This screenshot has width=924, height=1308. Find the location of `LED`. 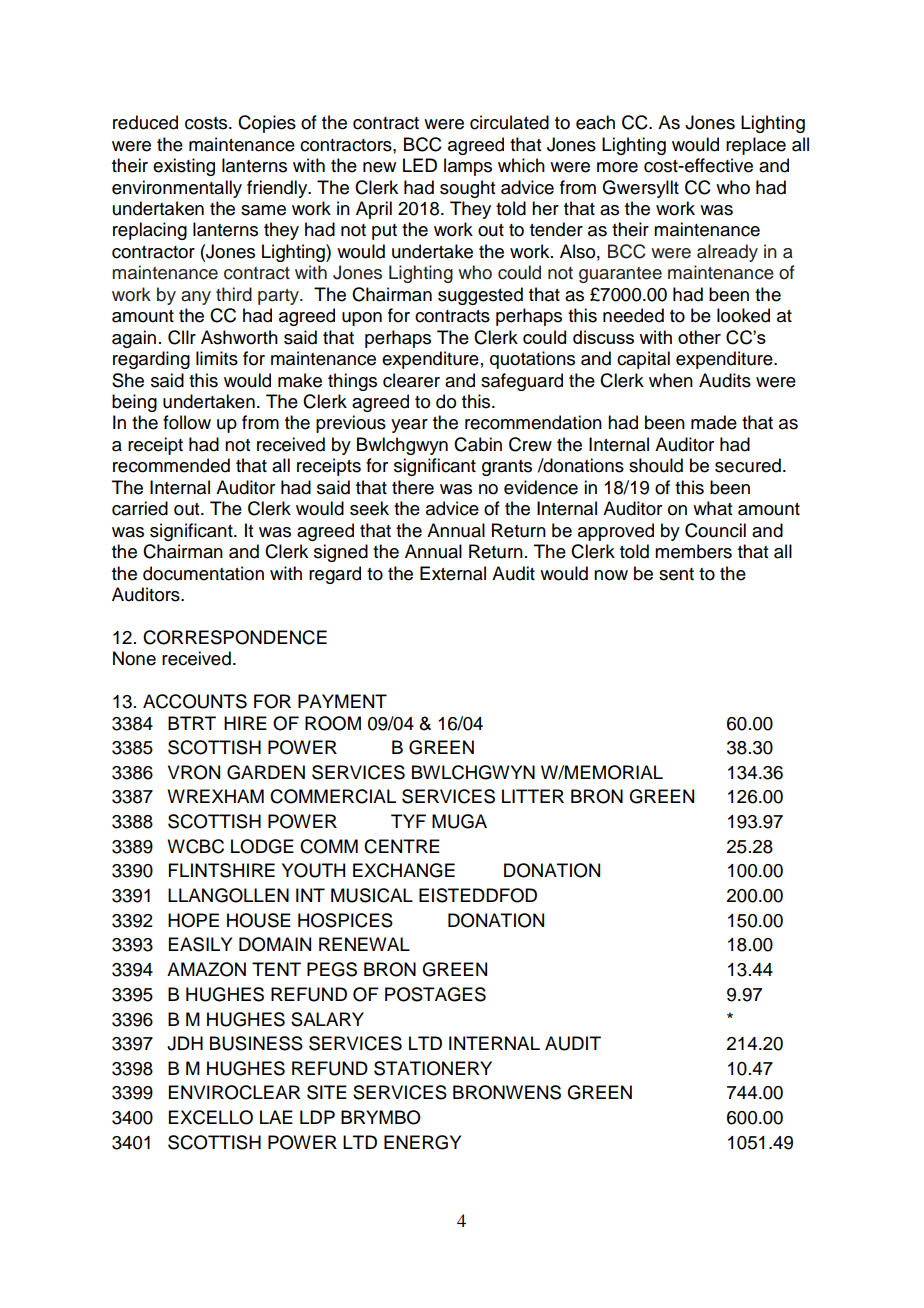

LED is located at coordinates (420, 165).
